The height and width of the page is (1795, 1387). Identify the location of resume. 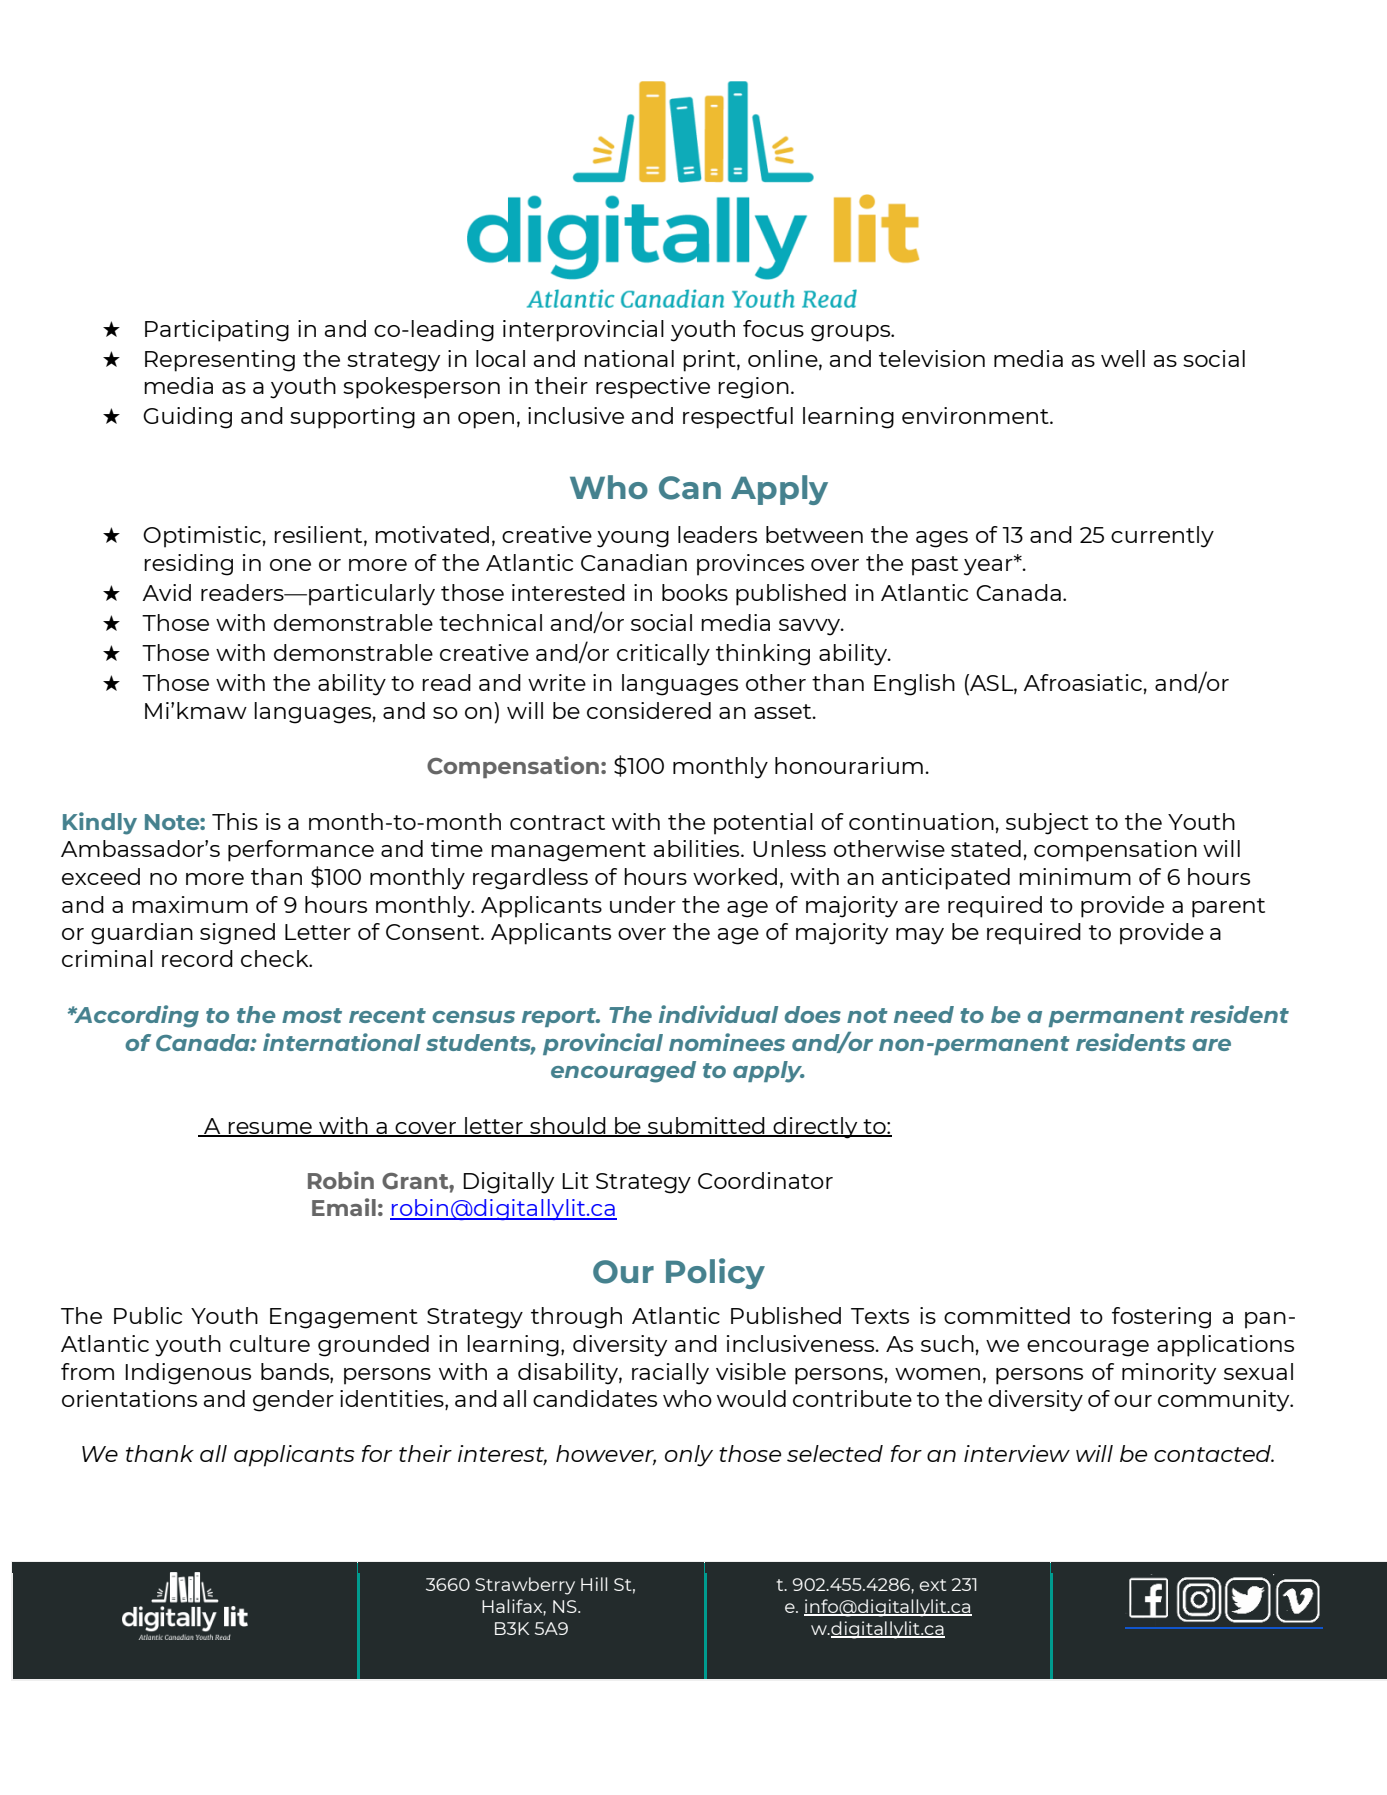
(270, 1129).
